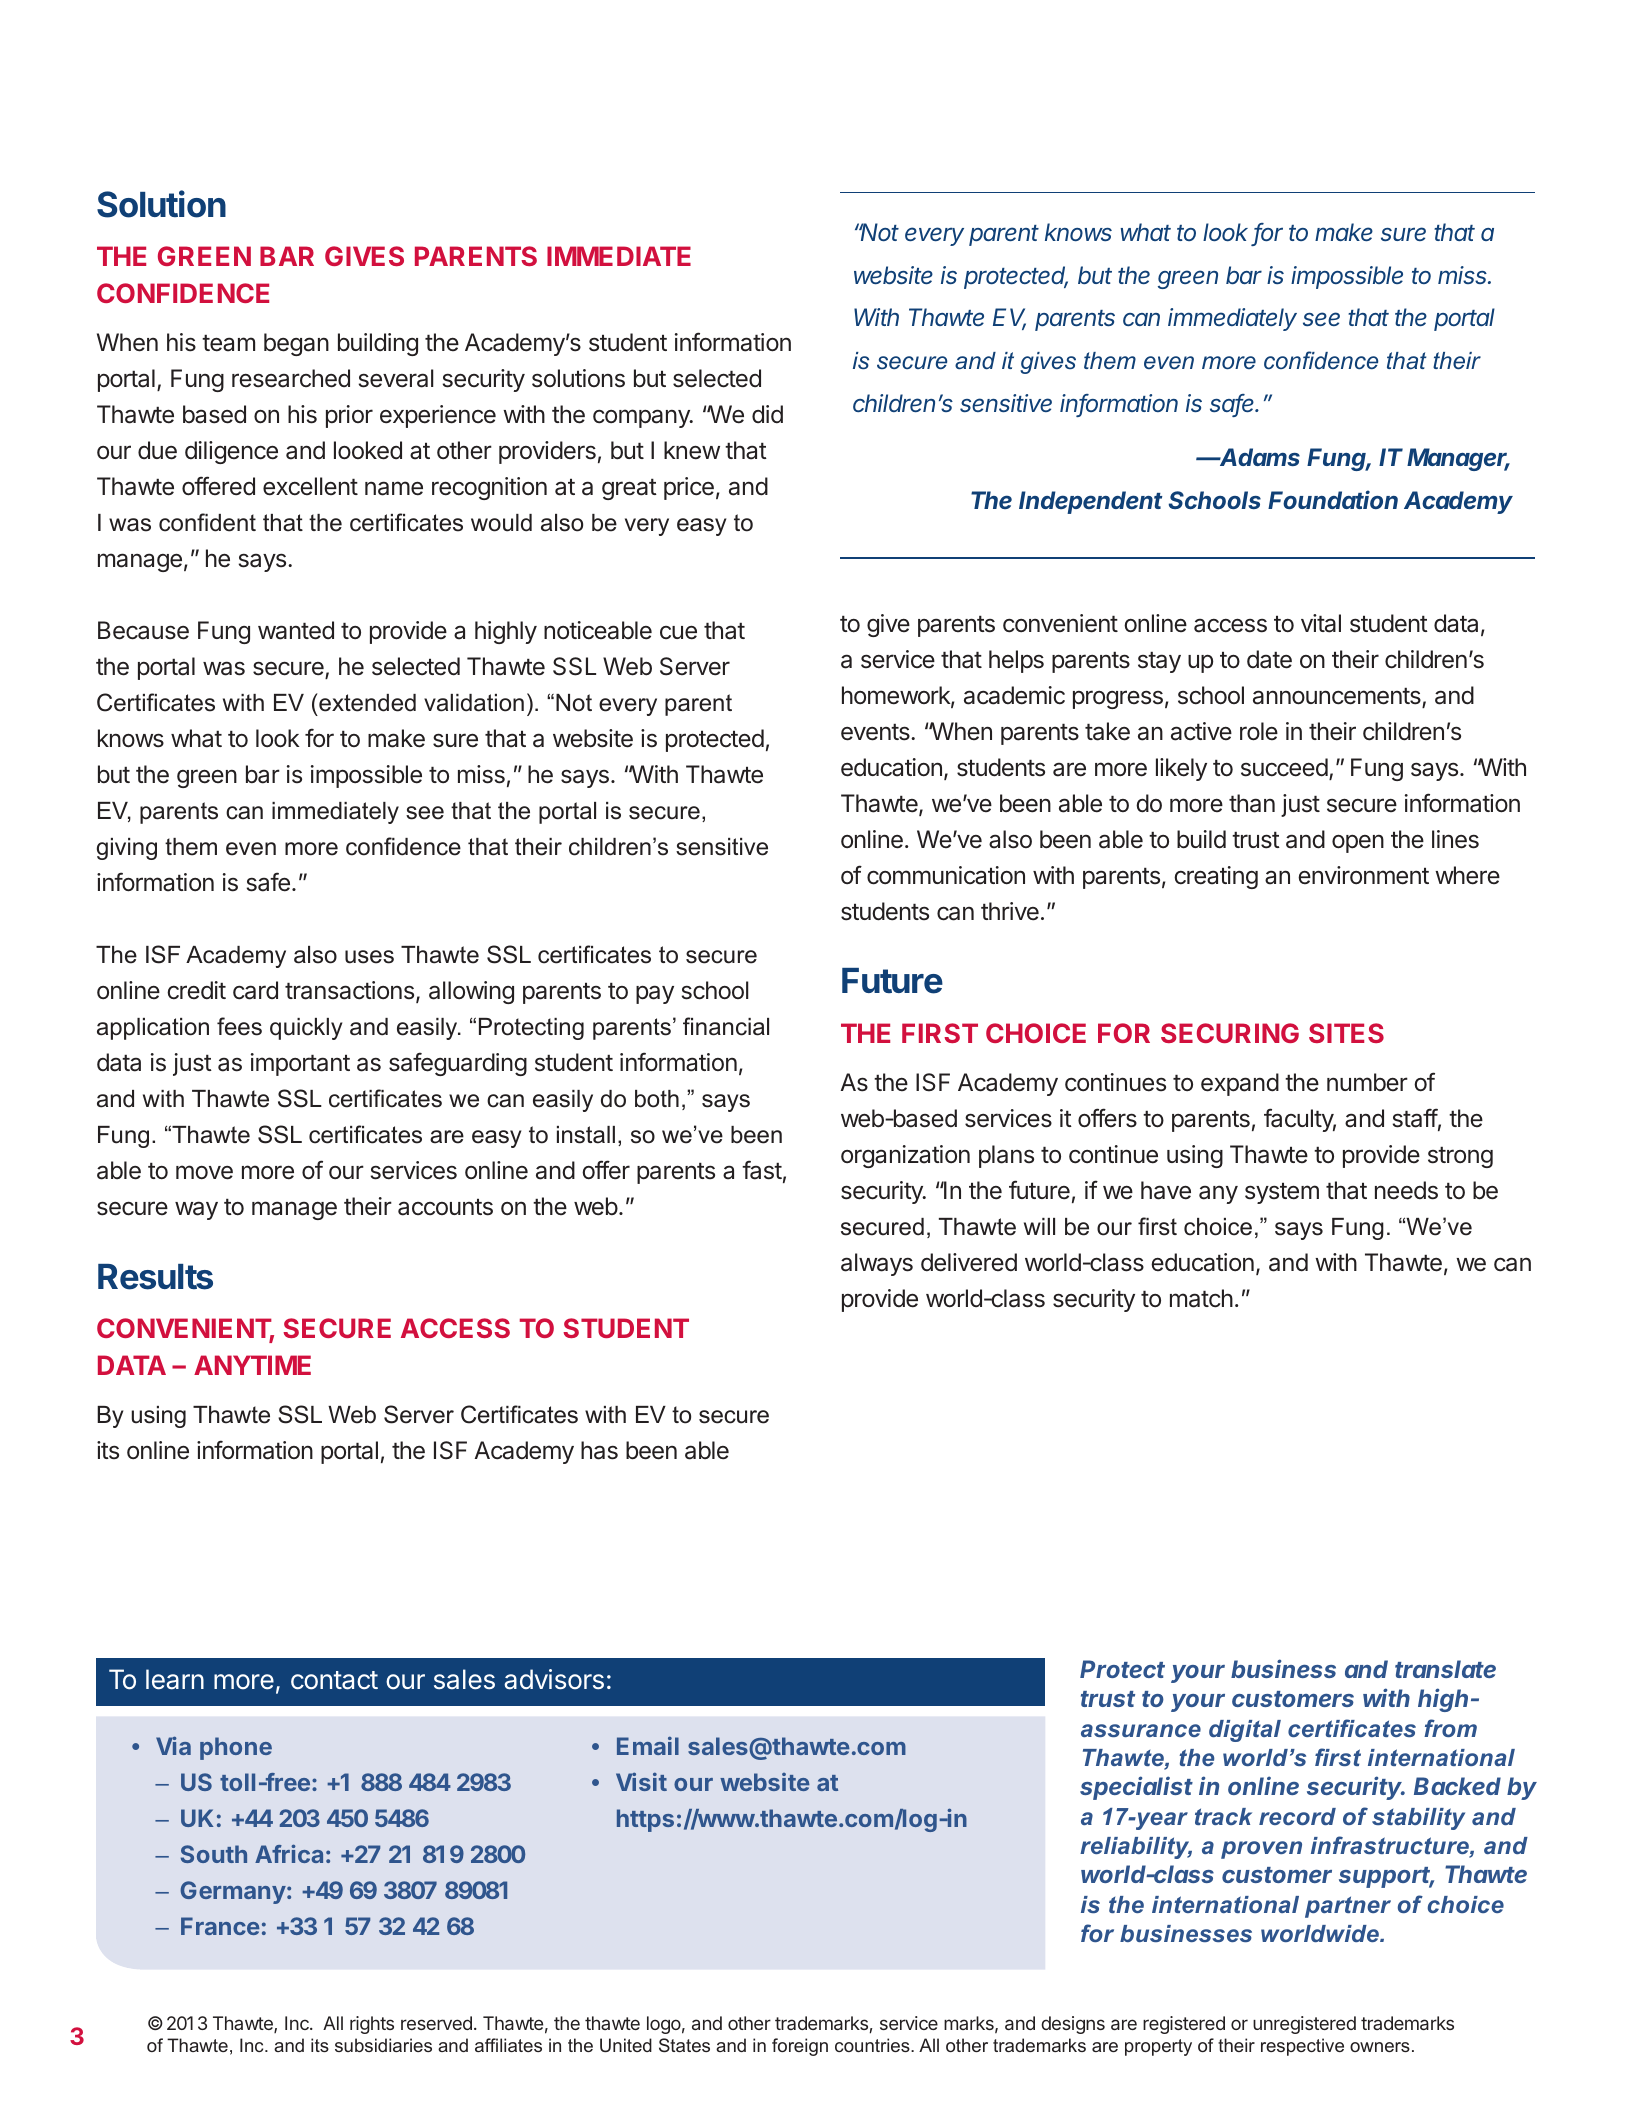 This screenshot has width=1632, height=2112. Describe the element at coordinates (291, 378) in the screenshot. I see `researched` at that location.
